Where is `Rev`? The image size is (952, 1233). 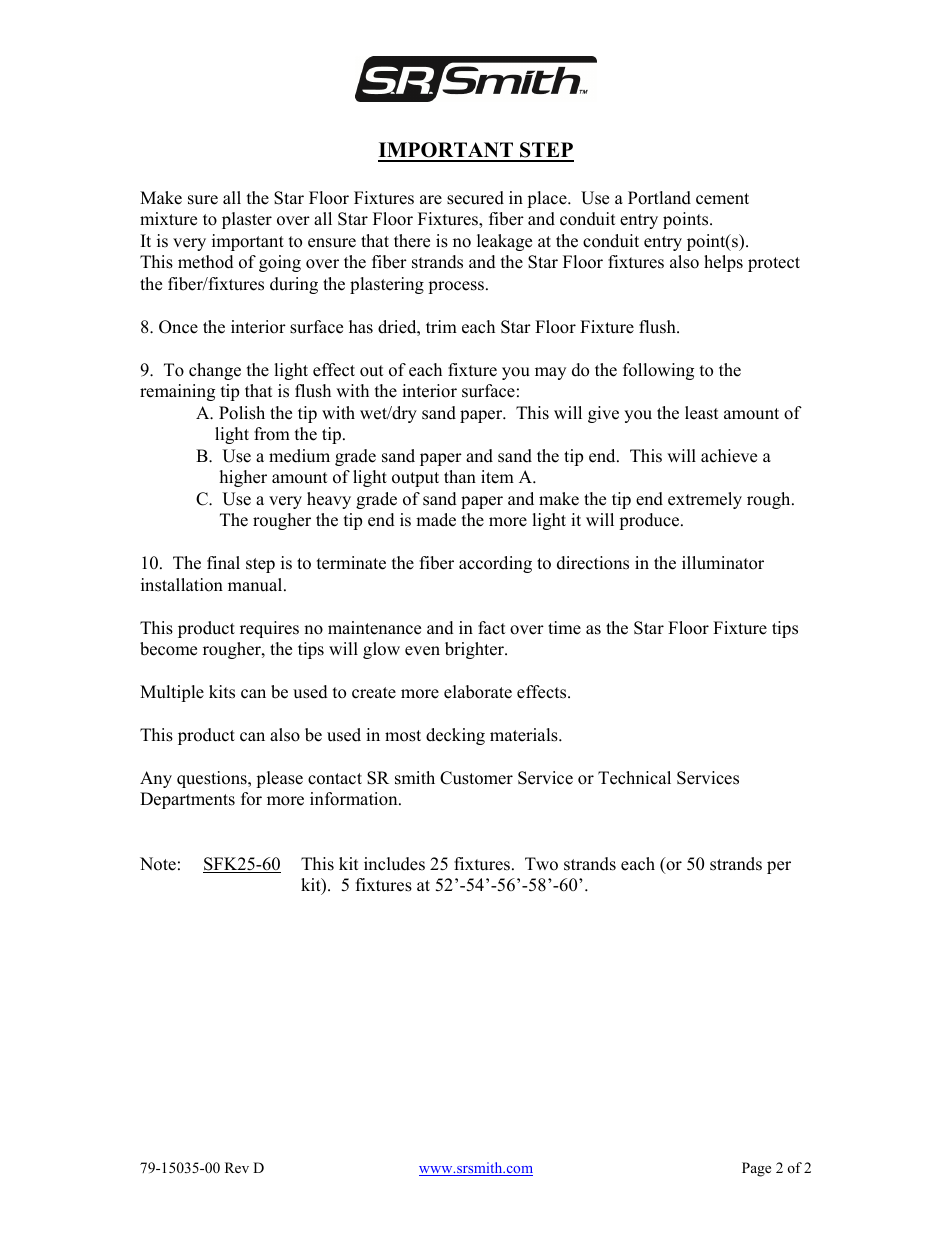
Rev is located at coordinates (237, 1167).
